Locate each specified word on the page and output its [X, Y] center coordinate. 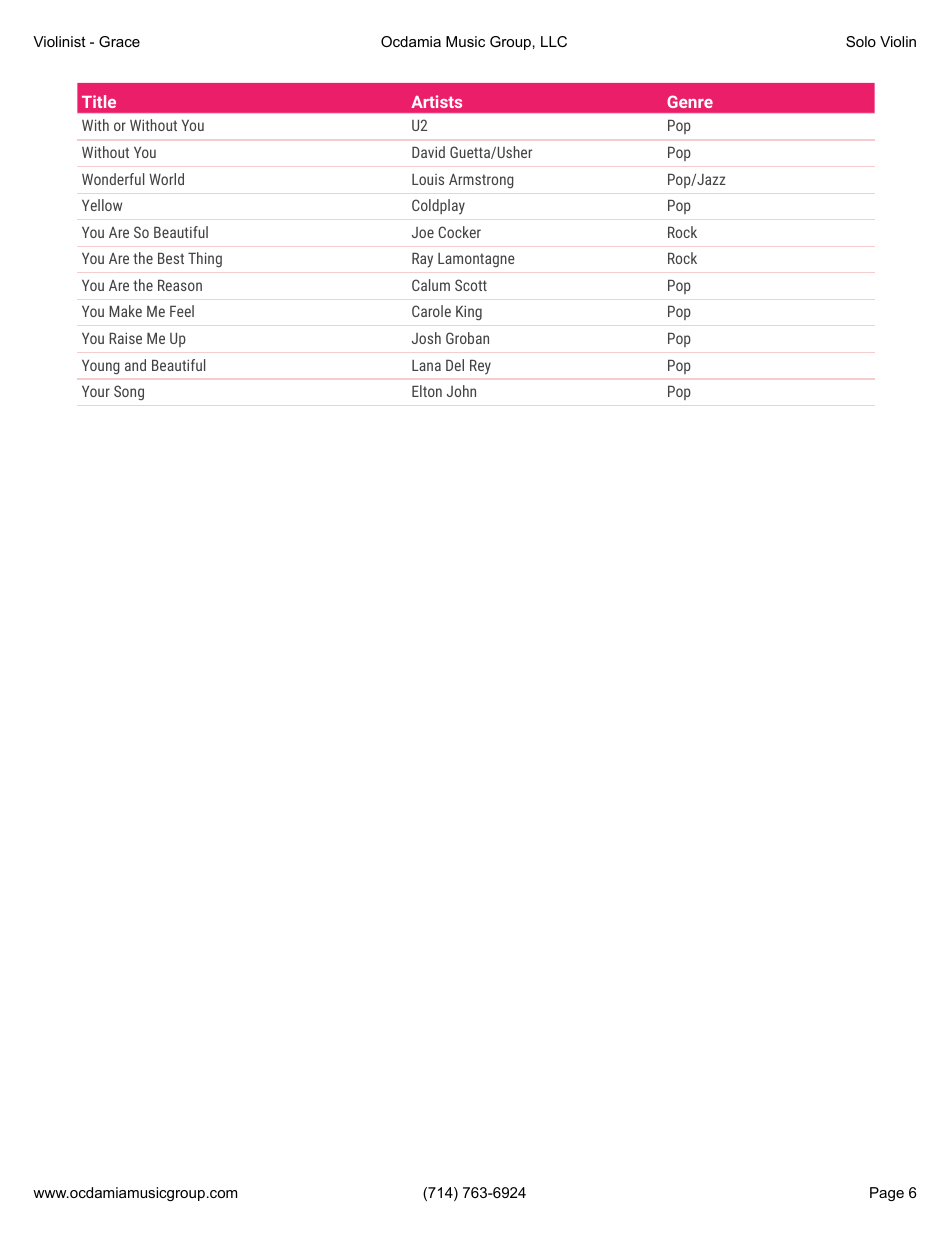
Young [101, 367]
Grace [119, 41]
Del [455, 365]
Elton [427, 391]
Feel [182, 311]
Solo [861, 41]
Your [96, 391]
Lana [426, 365]
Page [887, 1194]
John [461, 391]
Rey [480, 367]
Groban [467, 338]
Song [129, 392]
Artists [436, 101]
